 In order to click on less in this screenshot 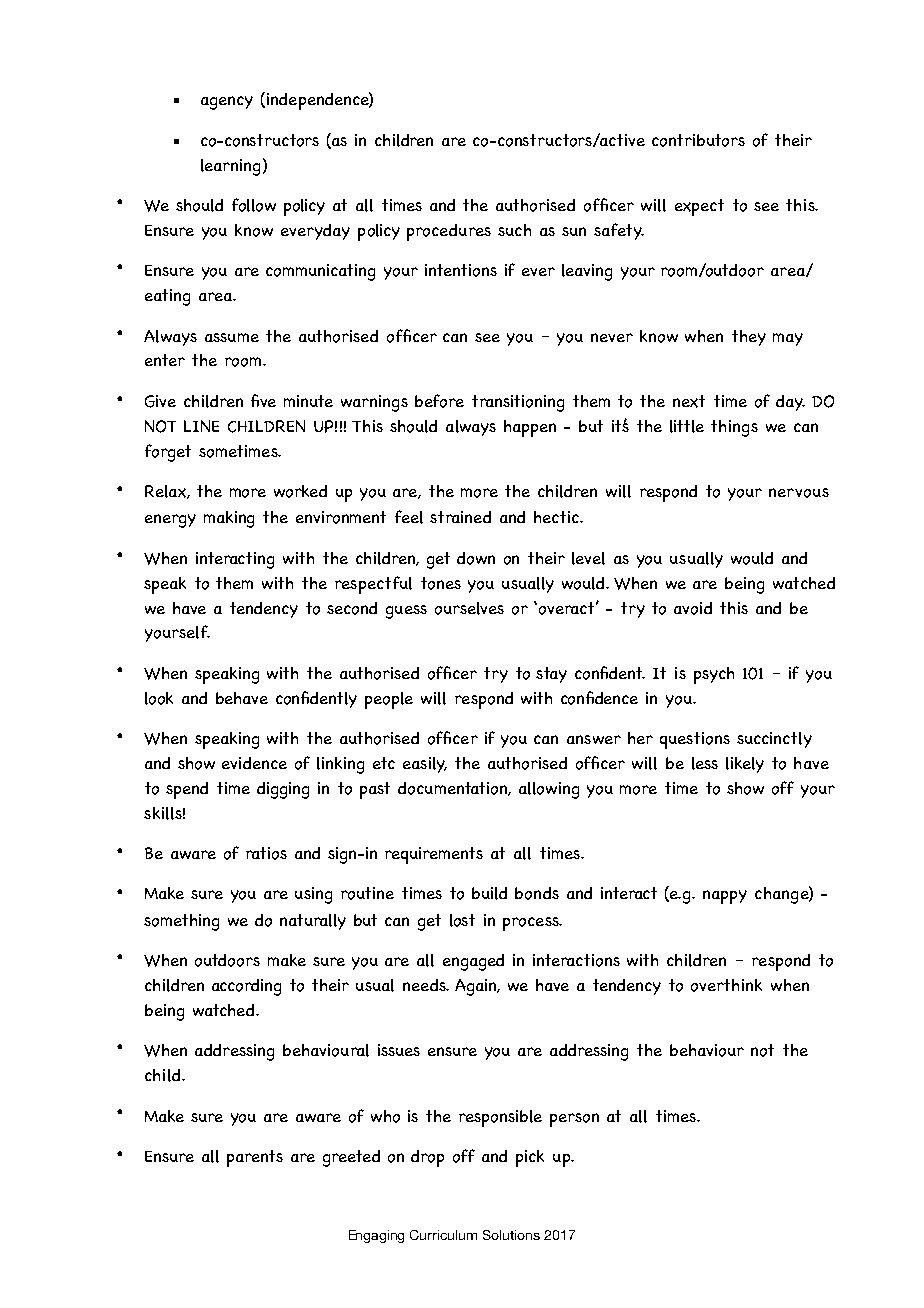, I will do `click(705, 763)`.
